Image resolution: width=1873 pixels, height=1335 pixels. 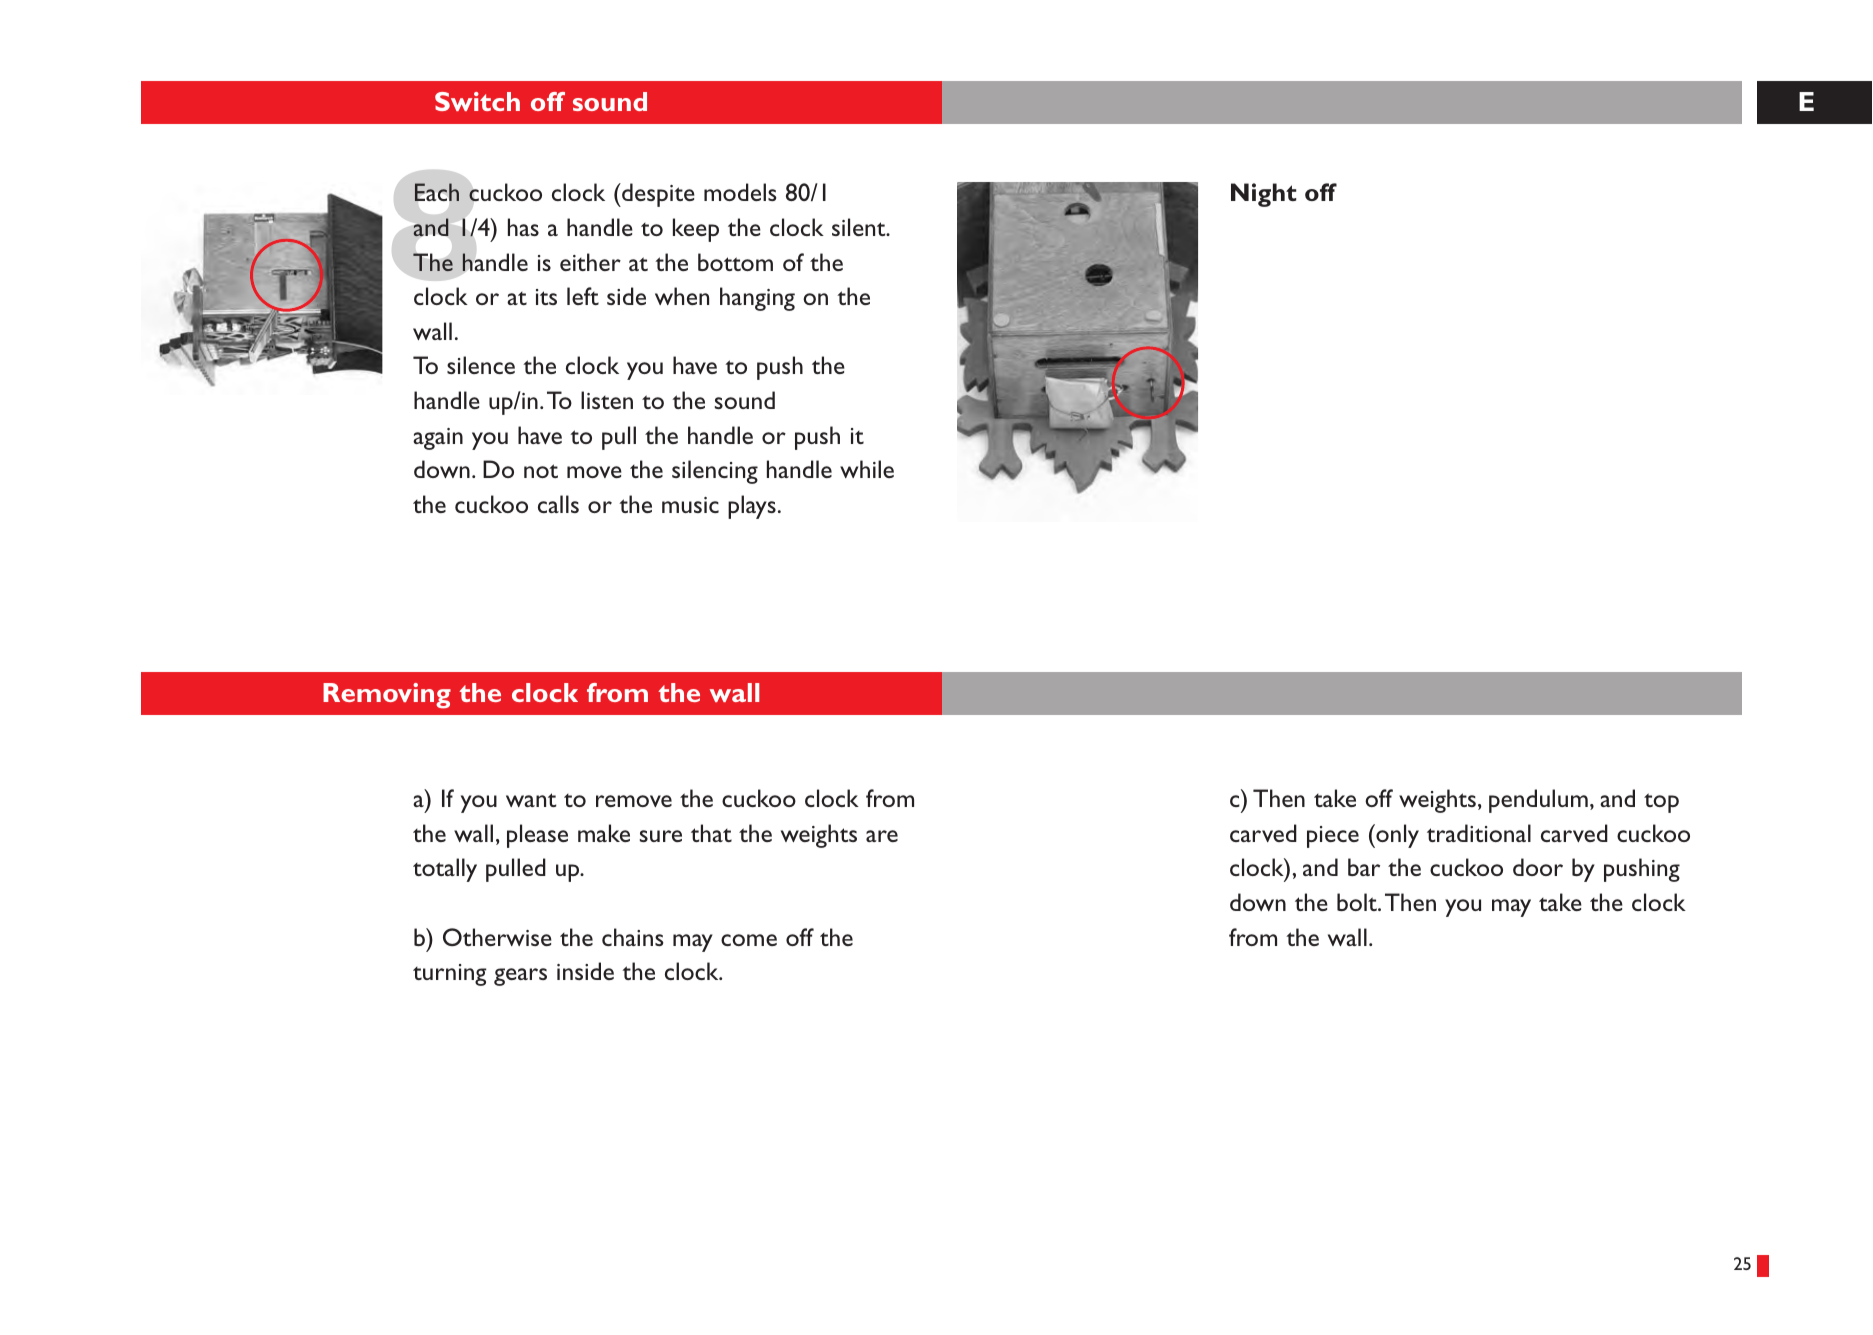 What do you see at coordinates (387, 696) in the document?
I see `Removing` at bounding box center [387, 696].
